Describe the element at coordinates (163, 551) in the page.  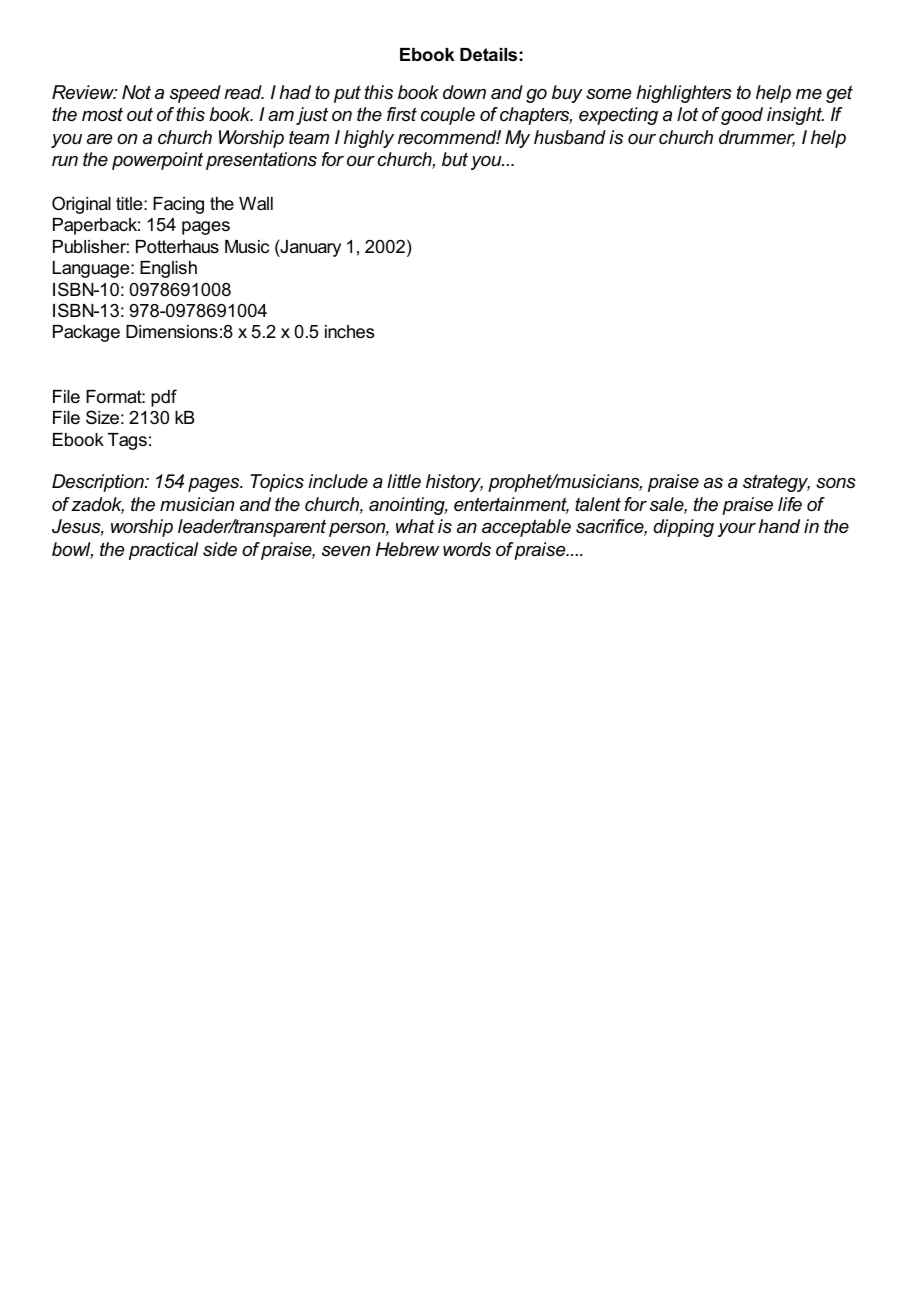
I see `practical` at that location.
